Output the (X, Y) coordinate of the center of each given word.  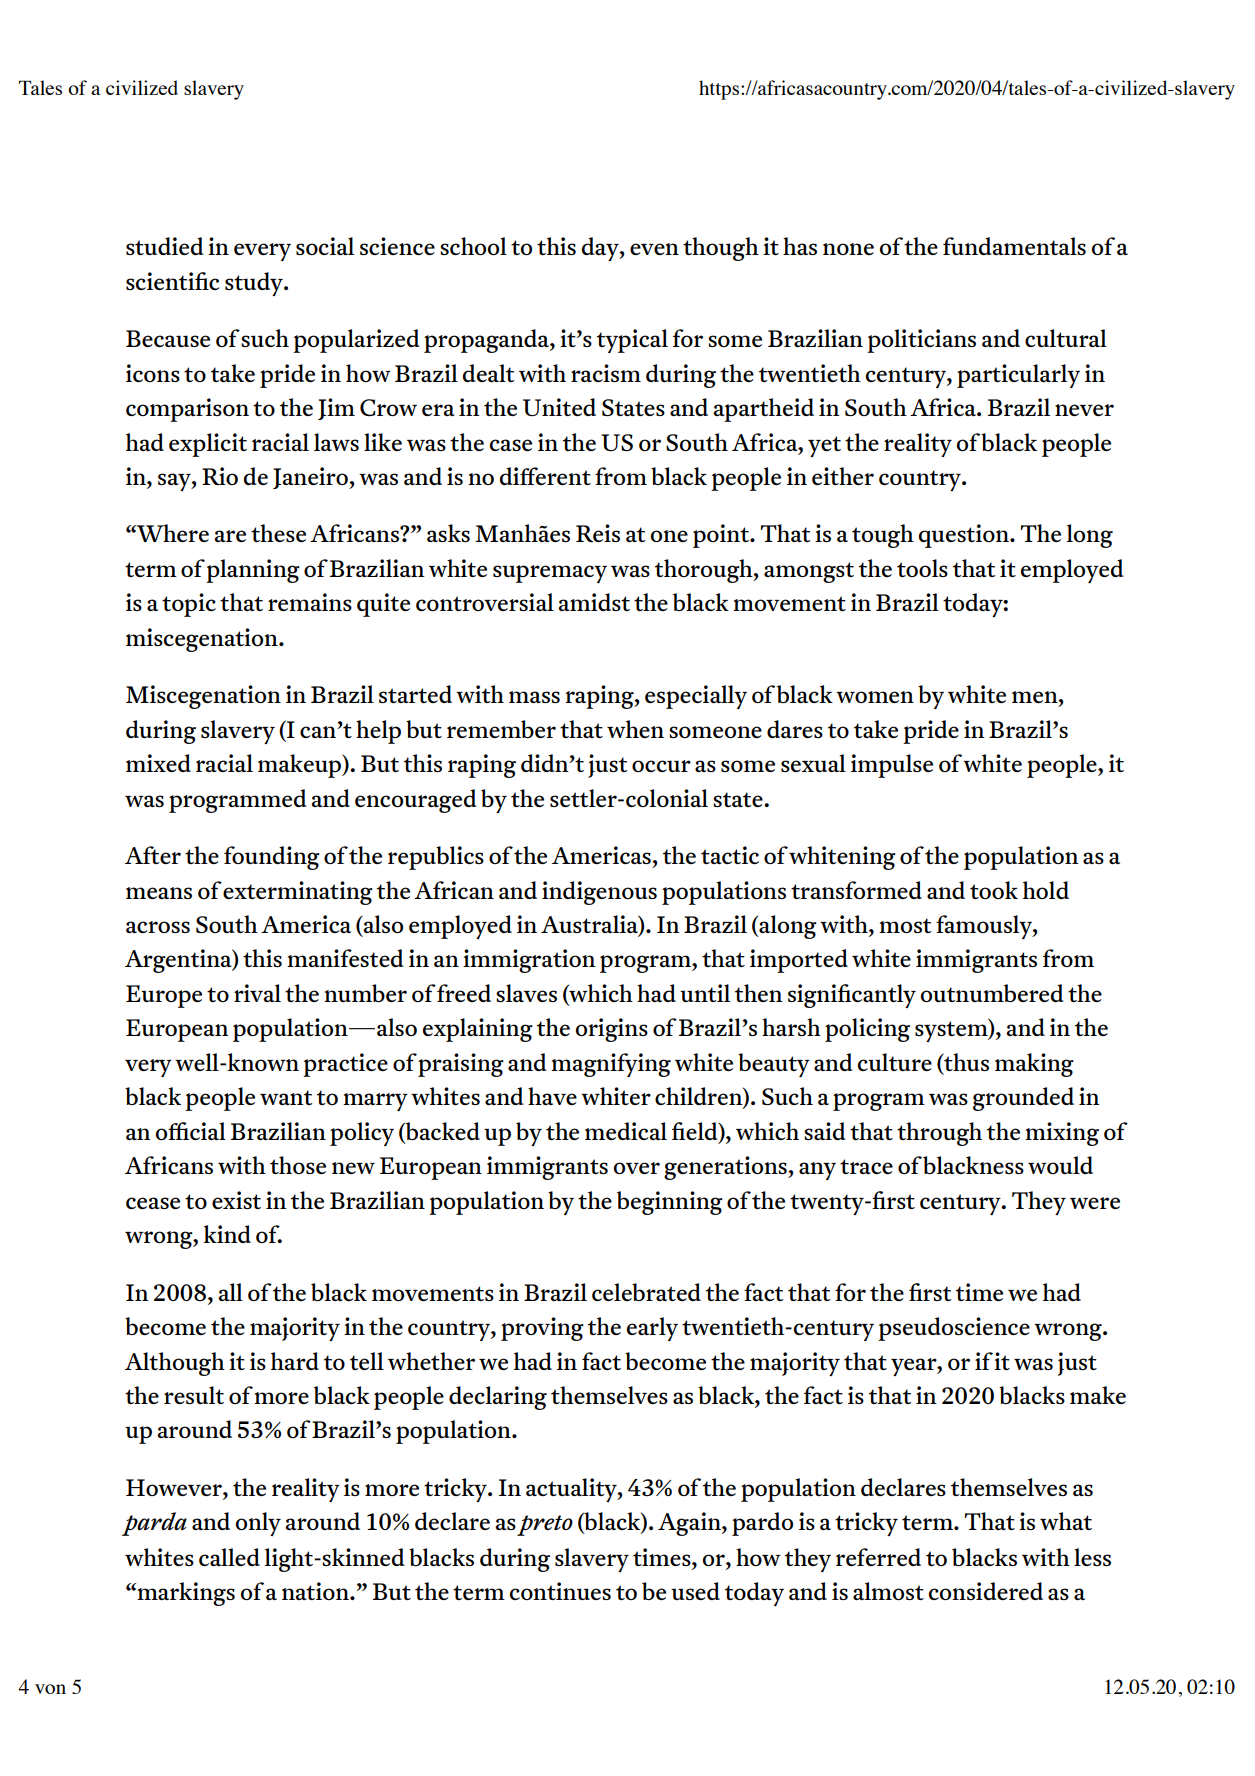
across (158, 927)
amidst (594, 602)
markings (185, 1594)
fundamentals (1014, 246)
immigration (529, 961)
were (1095, 1203)
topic (189, 605)
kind (227, 1234)
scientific (172, 281)
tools (922, 568)
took (994, 890)
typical (632, 341)
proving (542, 1329)
